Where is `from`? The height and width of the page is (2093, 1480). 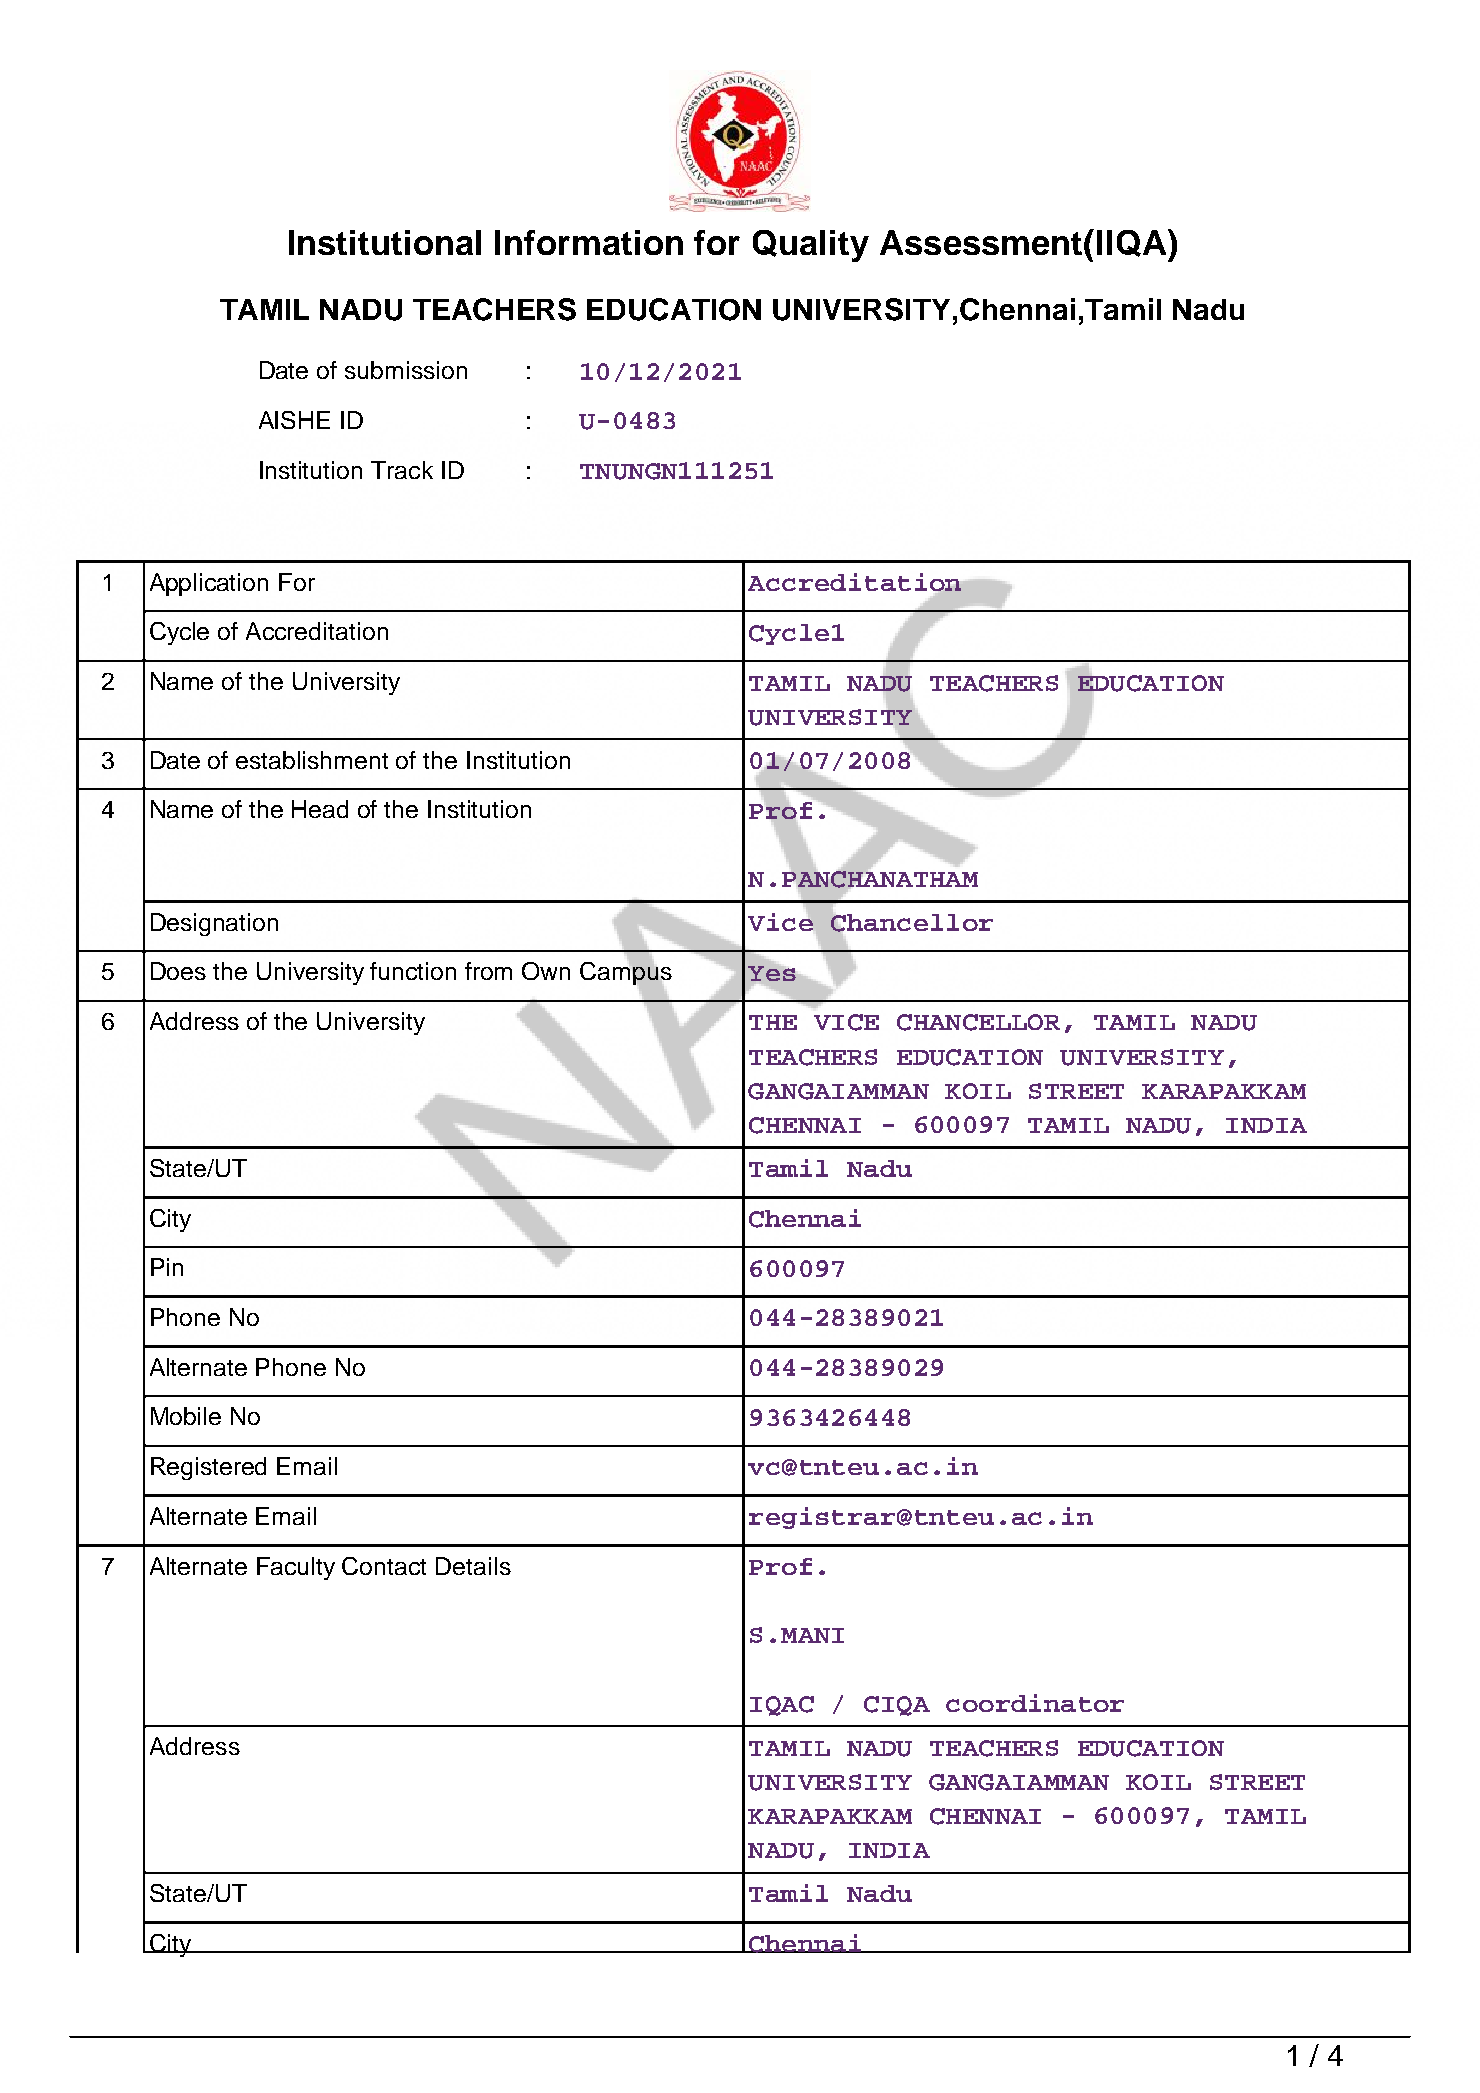 from is located at coordinates (488, 971).
